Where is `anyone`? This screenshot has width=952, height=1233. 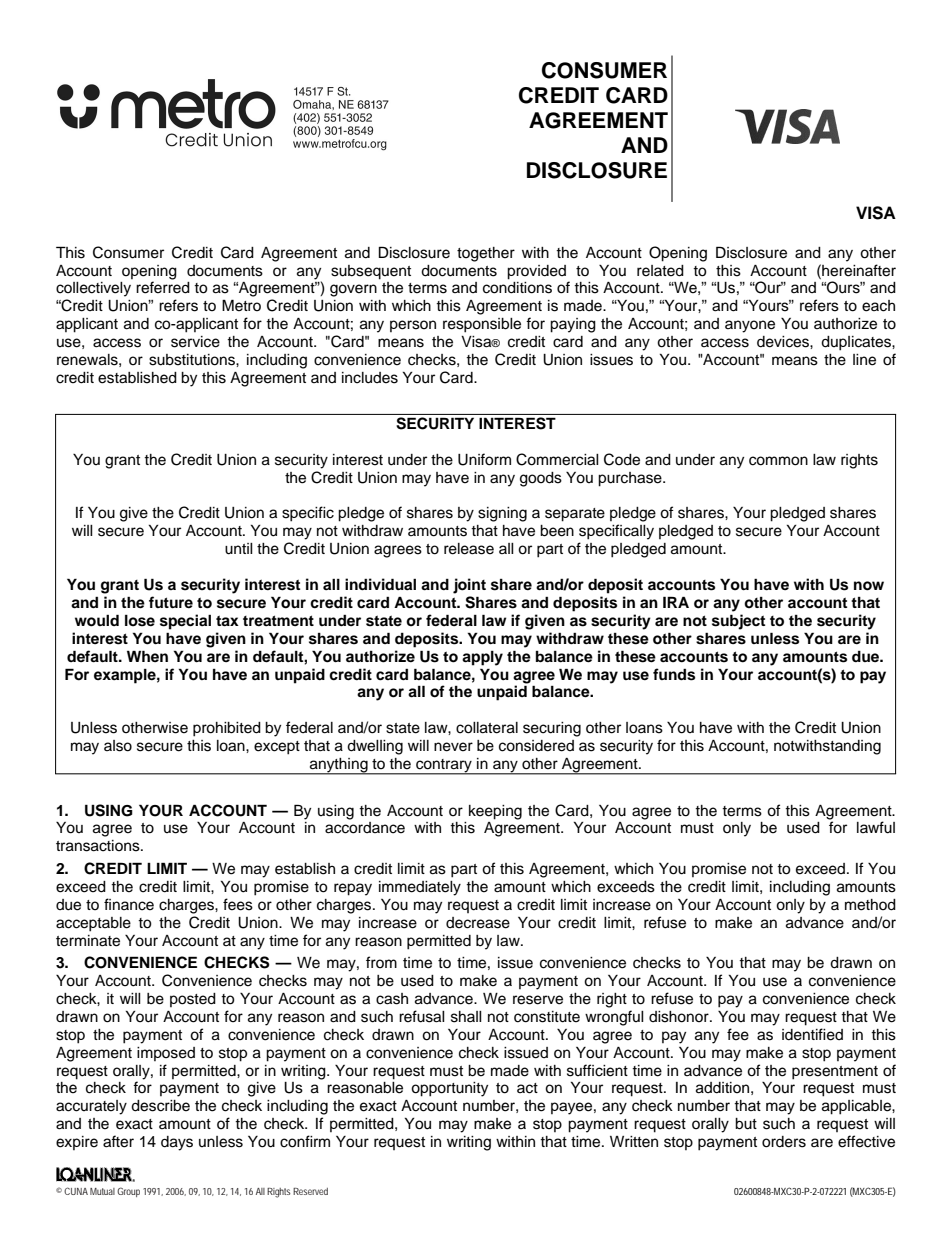 anyone is located at coordinates (750, 326).
